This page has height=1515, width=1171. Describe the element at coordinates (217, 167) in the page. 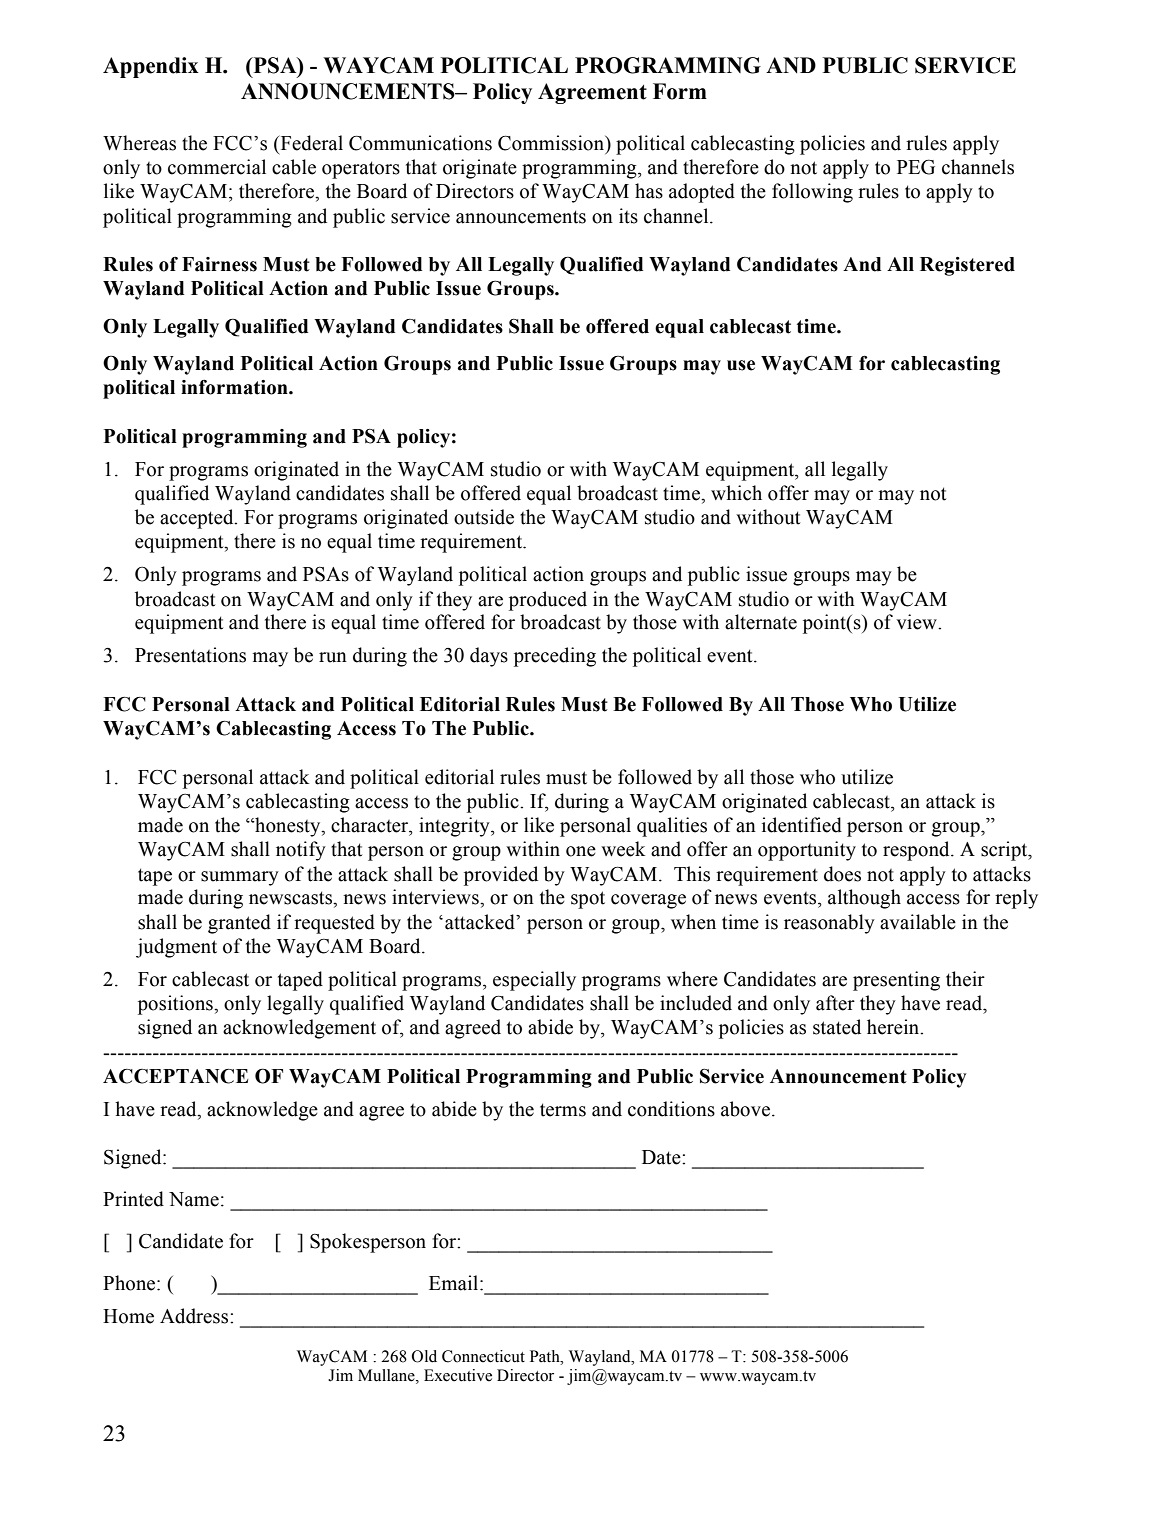

I see `commercial` at that location.
